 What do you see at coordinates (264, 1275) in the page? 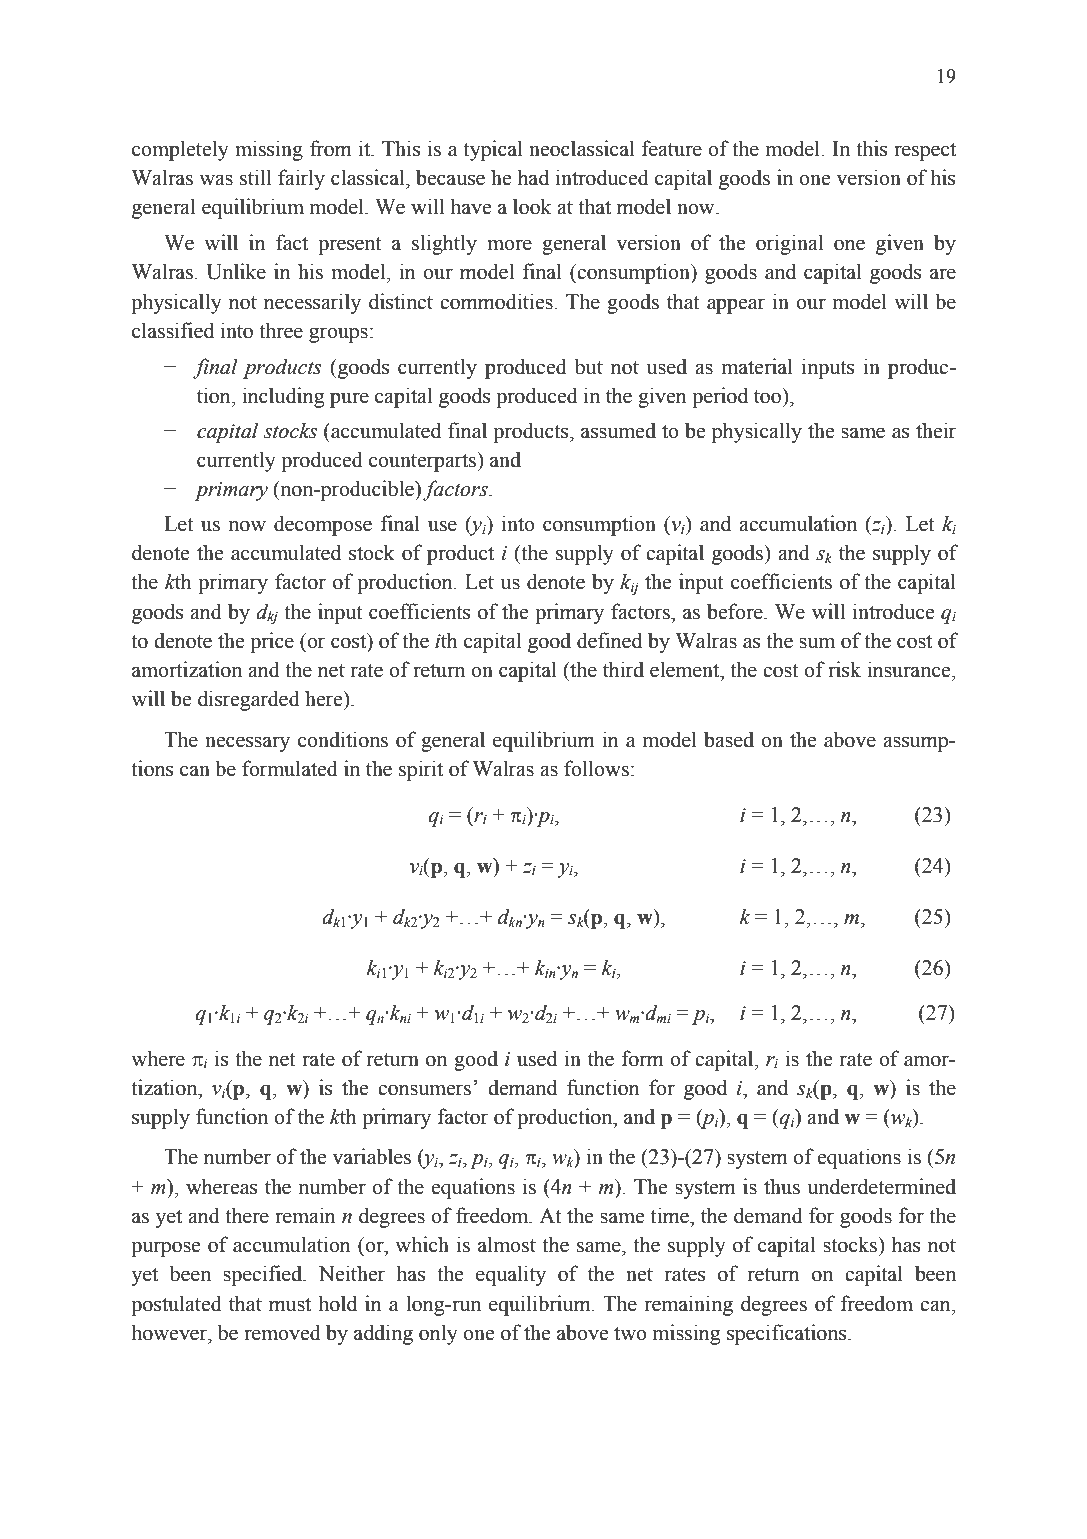
I see `specified` at bounding box center [264, 1275].
